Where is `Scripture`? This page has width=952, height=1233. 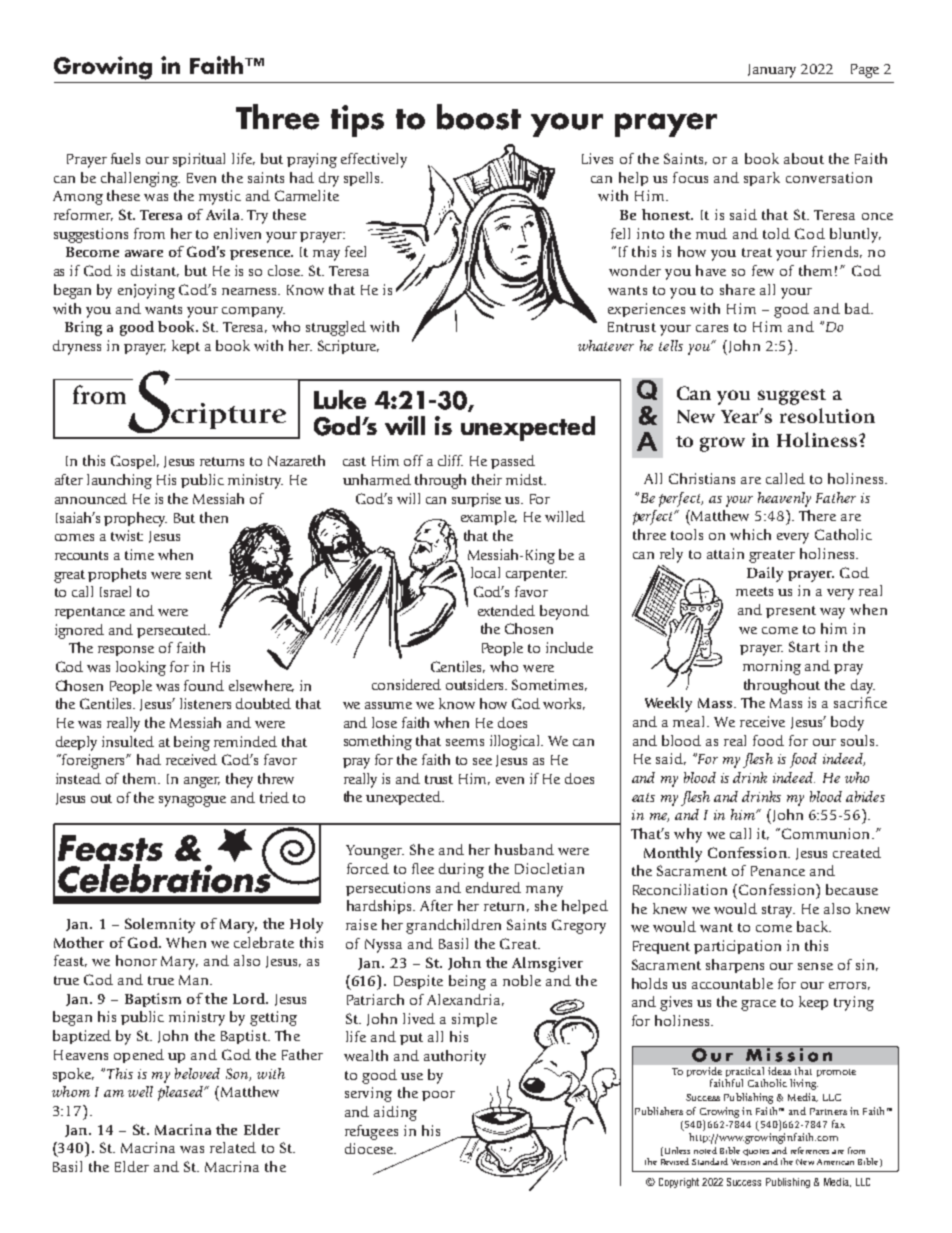
Scripture is located at coordinates (348, 347).
